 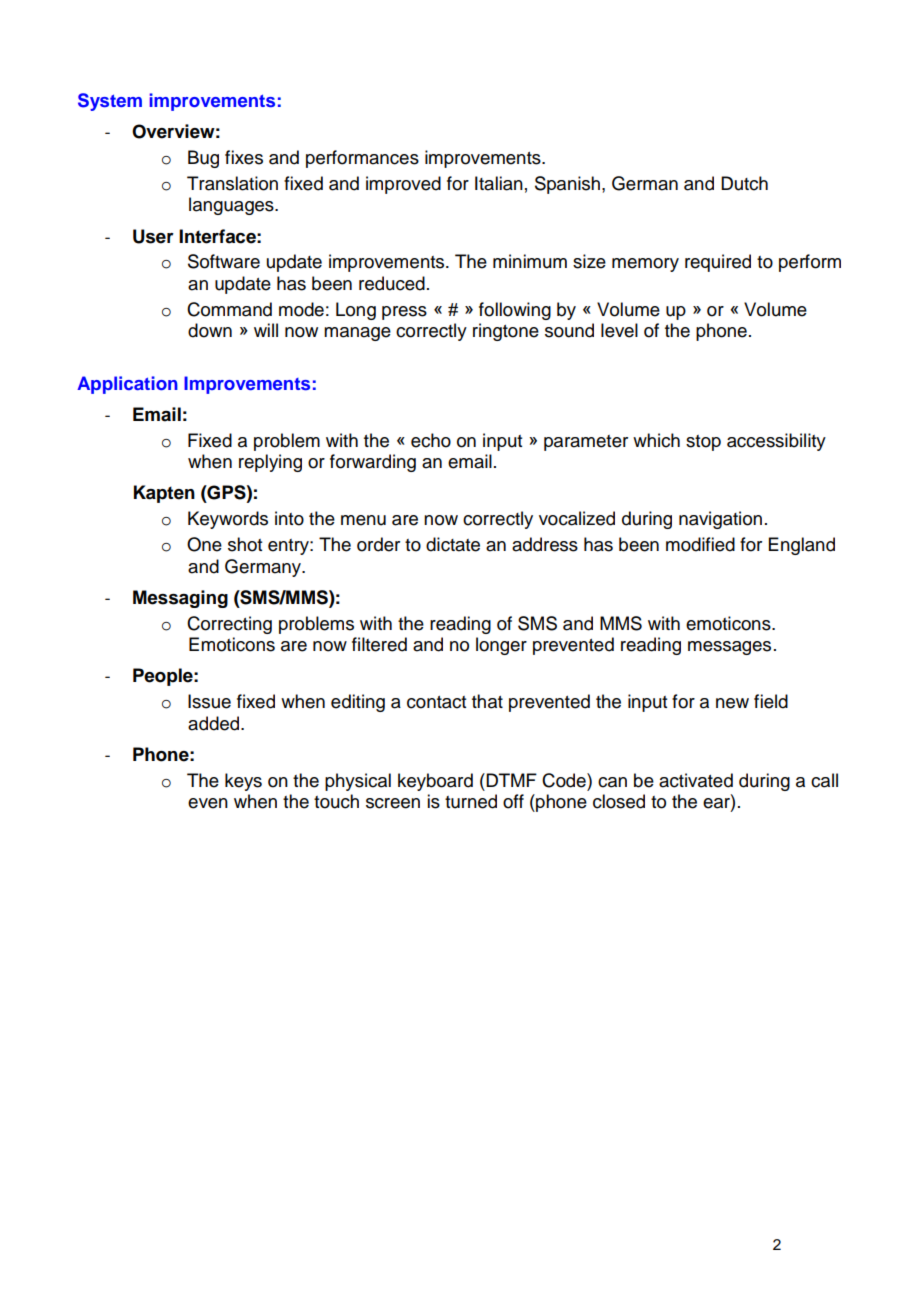 What do you see at coordinates (243, 782) in the screenshot?
I see `keys` at bounding box center [243, 782].
